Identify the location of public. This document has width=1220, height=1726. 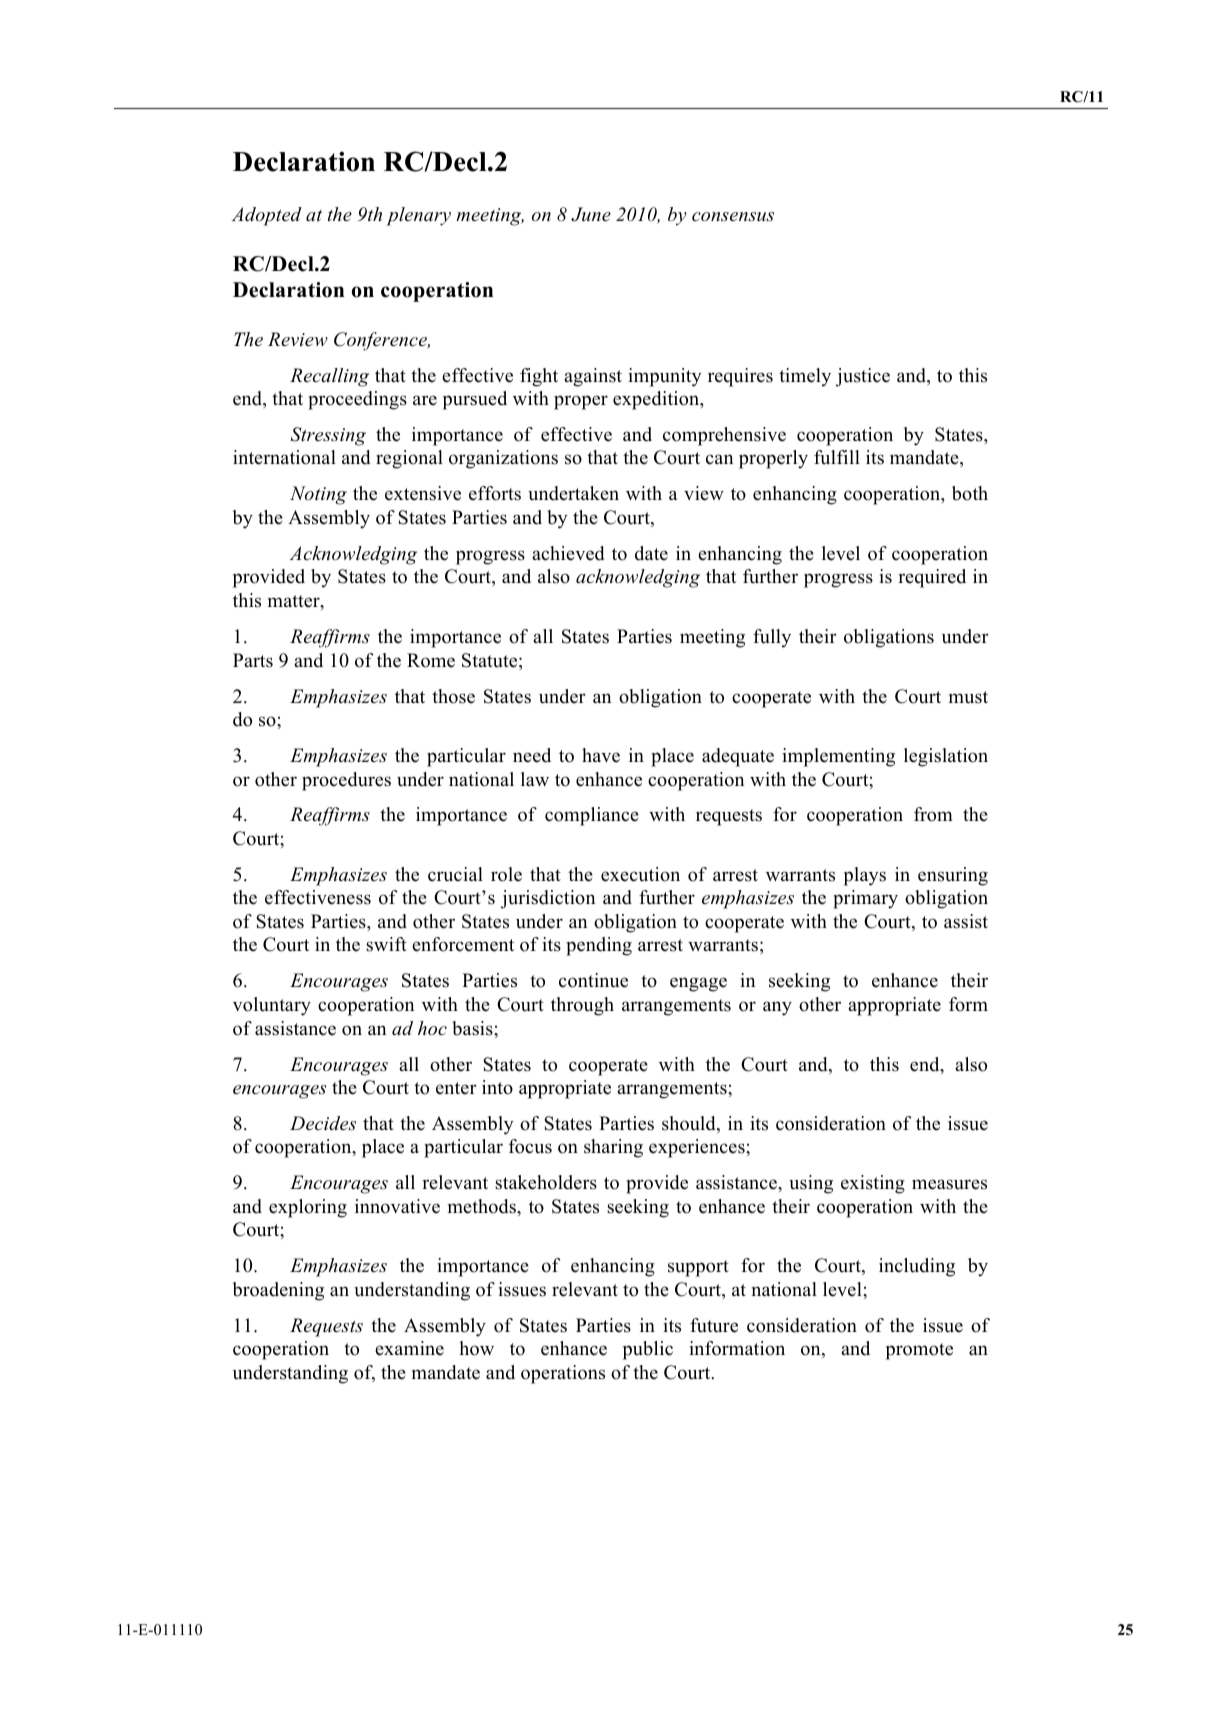
(648, 1350).
